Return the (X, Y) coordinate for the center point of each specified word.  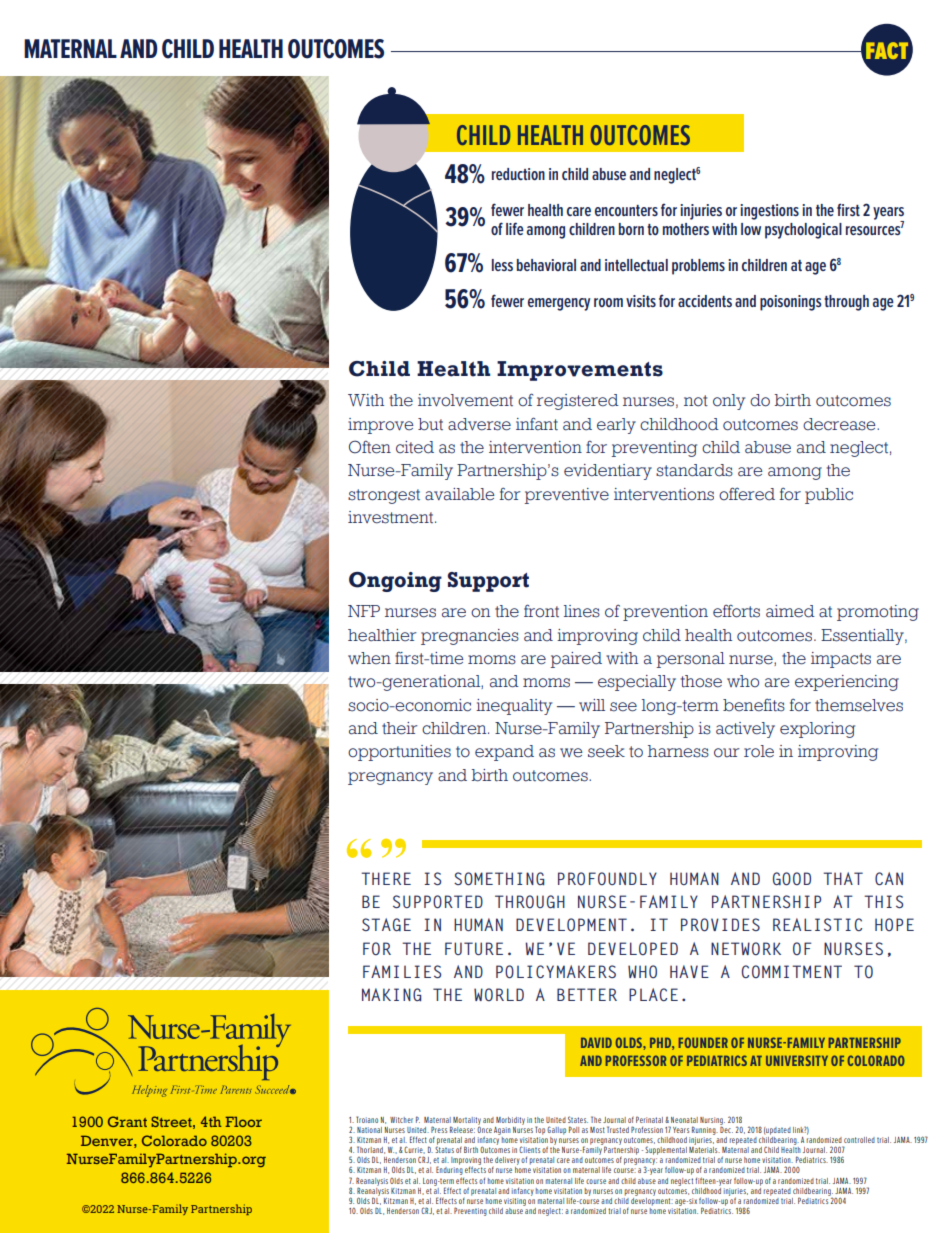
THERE (386, 878)
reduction (518, 174)
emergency (559, 304)
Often (370, 447)
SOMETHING (499, 879)
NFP (364, 611)
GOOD (792, 879)
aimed (790, 611)
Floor (244, 1121)
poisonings (791, 303)
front (541, 610)
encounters (626, 210)
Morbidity (510, 1121)
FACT (888, 50)
